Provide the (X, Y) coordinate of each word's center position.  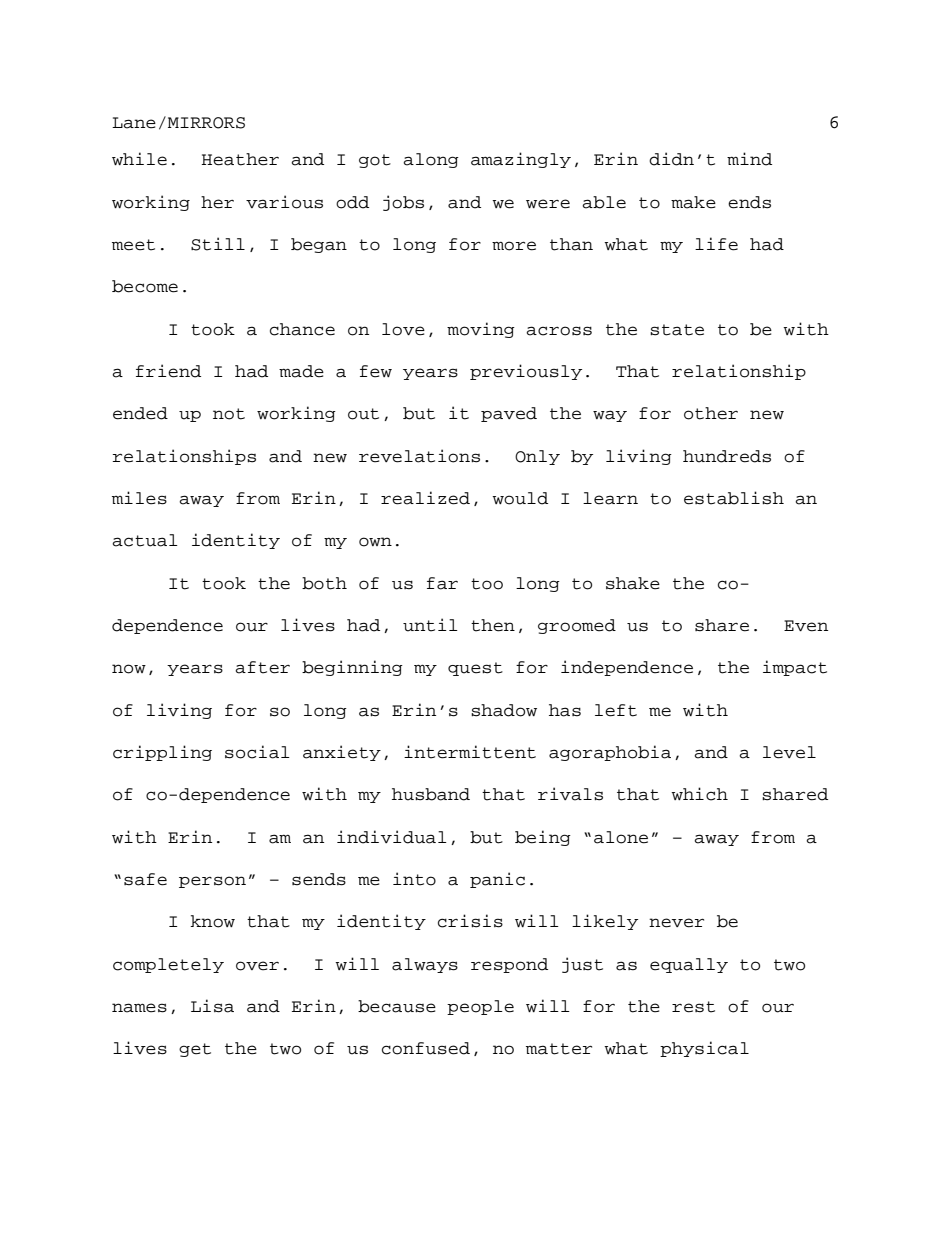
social (257, 752)
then (493, 625)
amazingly (521, 160)
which (699, 794)
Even (806, 626)
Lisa (212, 1006)
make (693, 202)
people (480, 1007)
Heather (240, 159)
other (711, 413)
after (262, 667)
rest (693, 1007)
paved (509, 414)
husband (431, 794)
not (229, 414)
